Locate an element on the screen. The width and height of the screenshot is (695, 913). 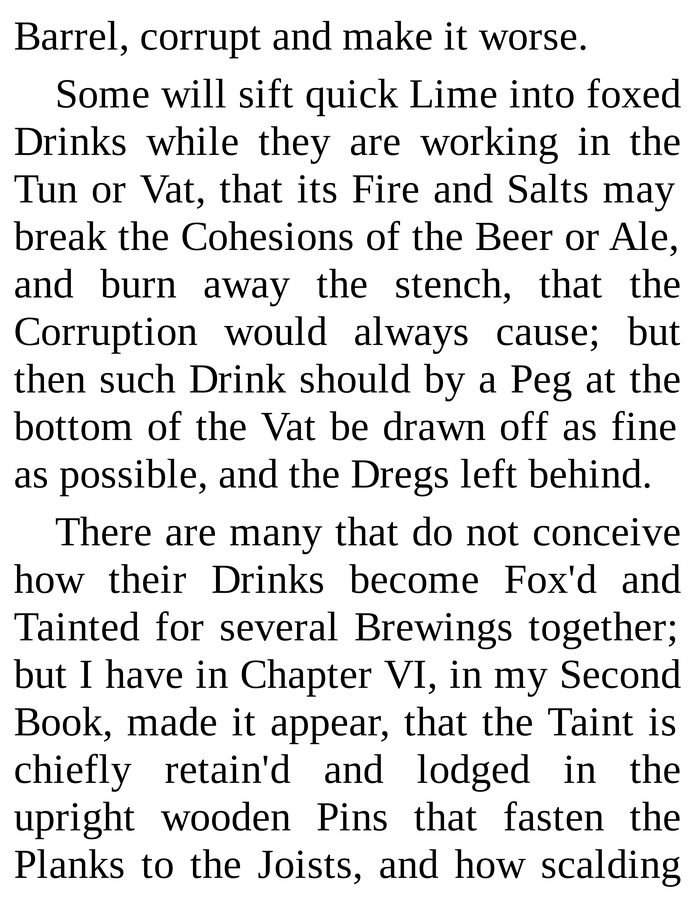
Some is located at coordinates (103, 94).
